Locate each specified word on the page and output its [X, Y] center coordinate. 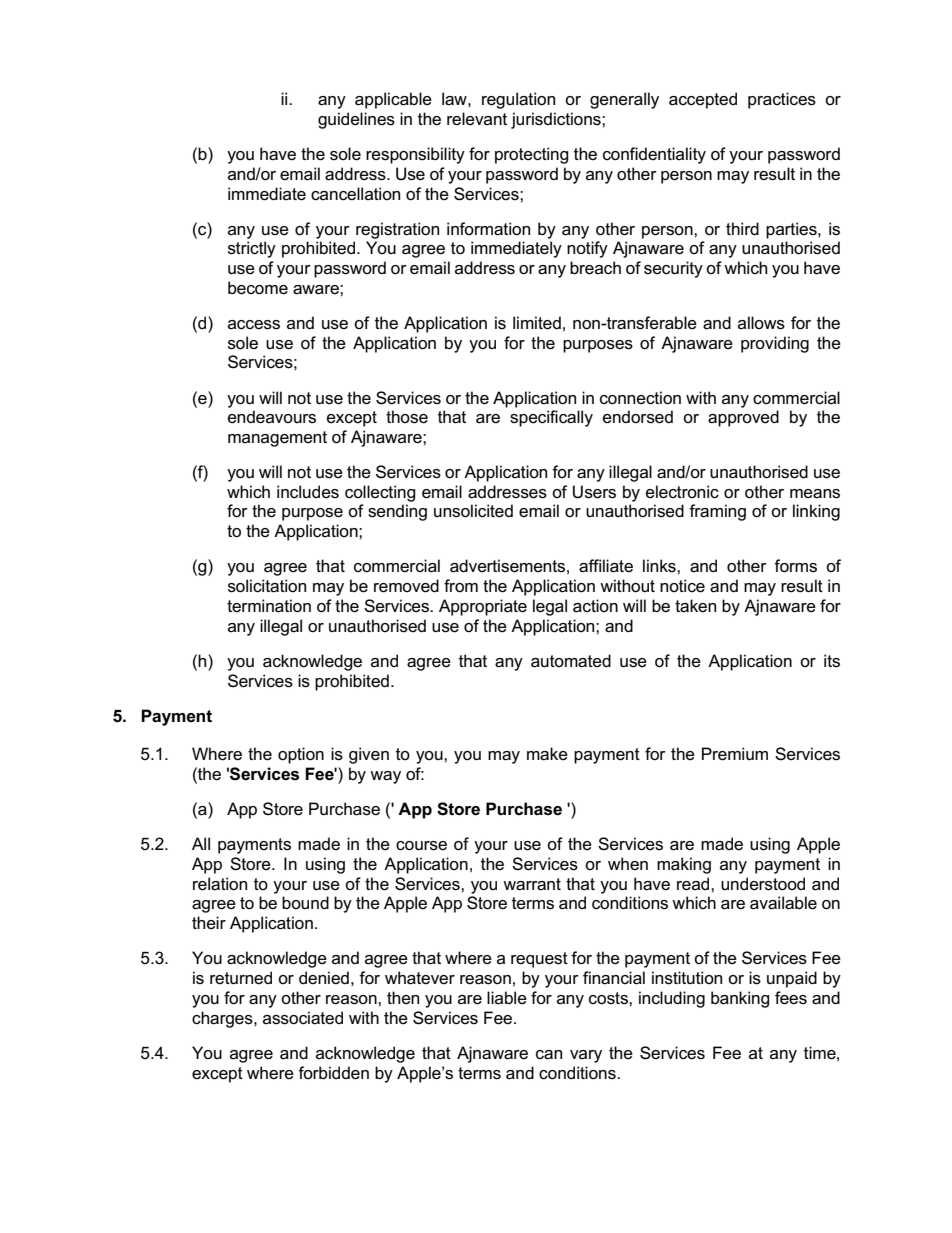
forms [795, 566]
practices [782, 100]
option [301, 755]
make [547, 754]
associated [303, 1018]
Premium [735, 754]
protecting [532, 155]
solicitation [267, 586]
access [254, 325]
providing [775, 344]
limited [537, 323]
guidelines [356, 120]
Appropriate [483, 607]
